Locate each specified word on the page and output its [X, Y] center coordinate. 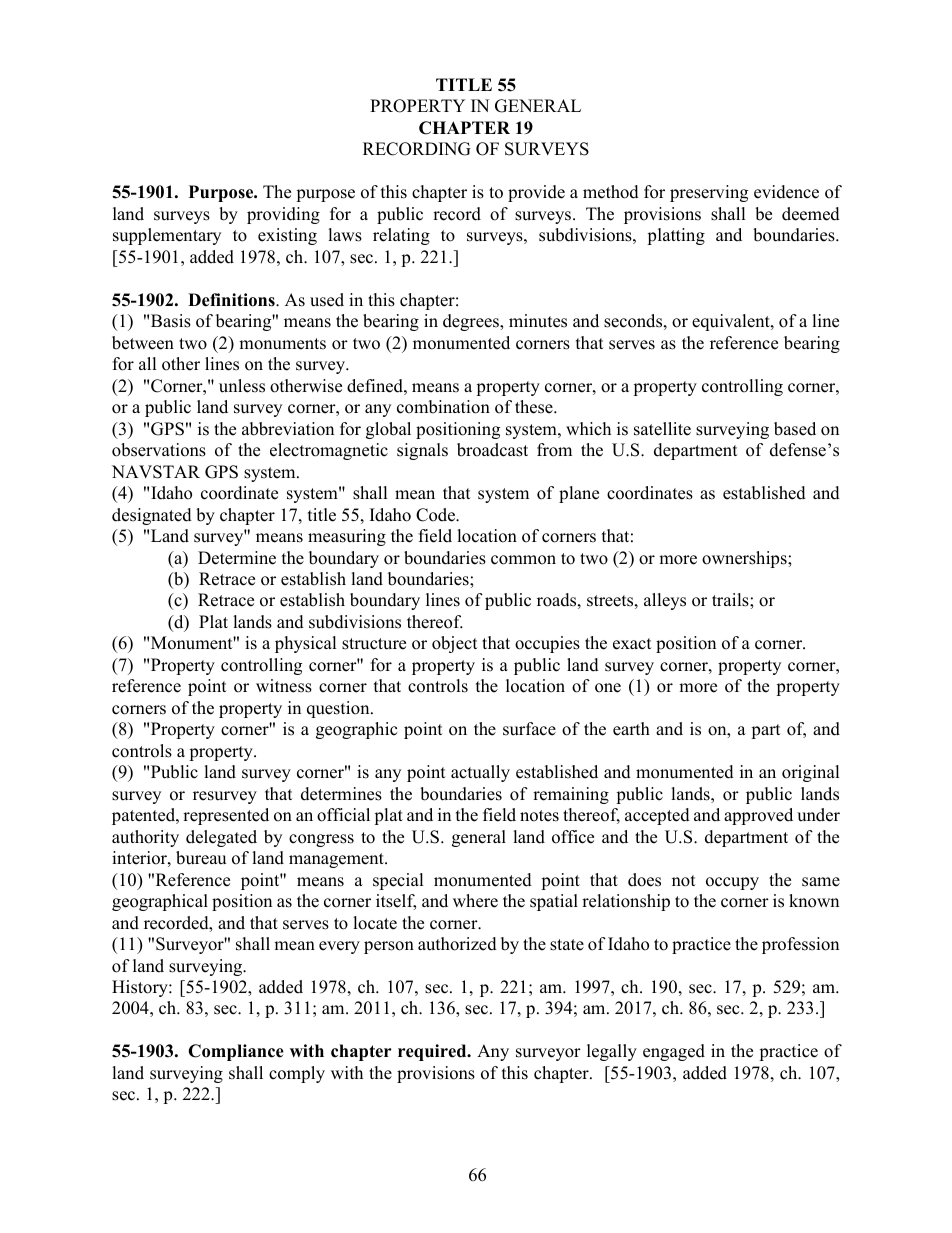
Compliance [236, 1052]
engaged [674, 1052]
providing [283, 215]
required [433, 1052]
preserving [709, 193]
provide [536, 193]
